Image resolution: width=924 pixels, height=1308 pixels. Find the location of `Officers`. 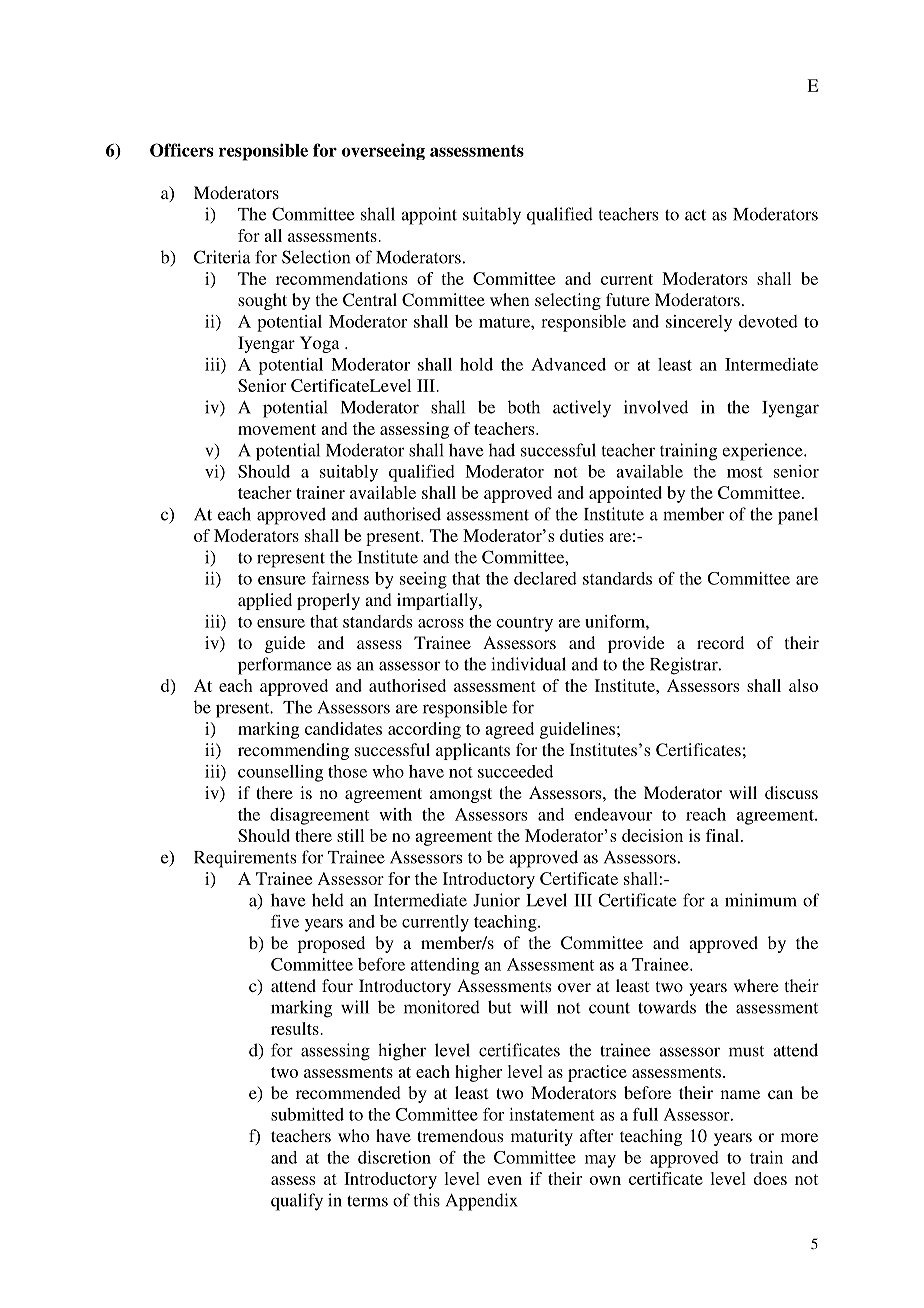

Officers is located at coordinates (181, 150).
